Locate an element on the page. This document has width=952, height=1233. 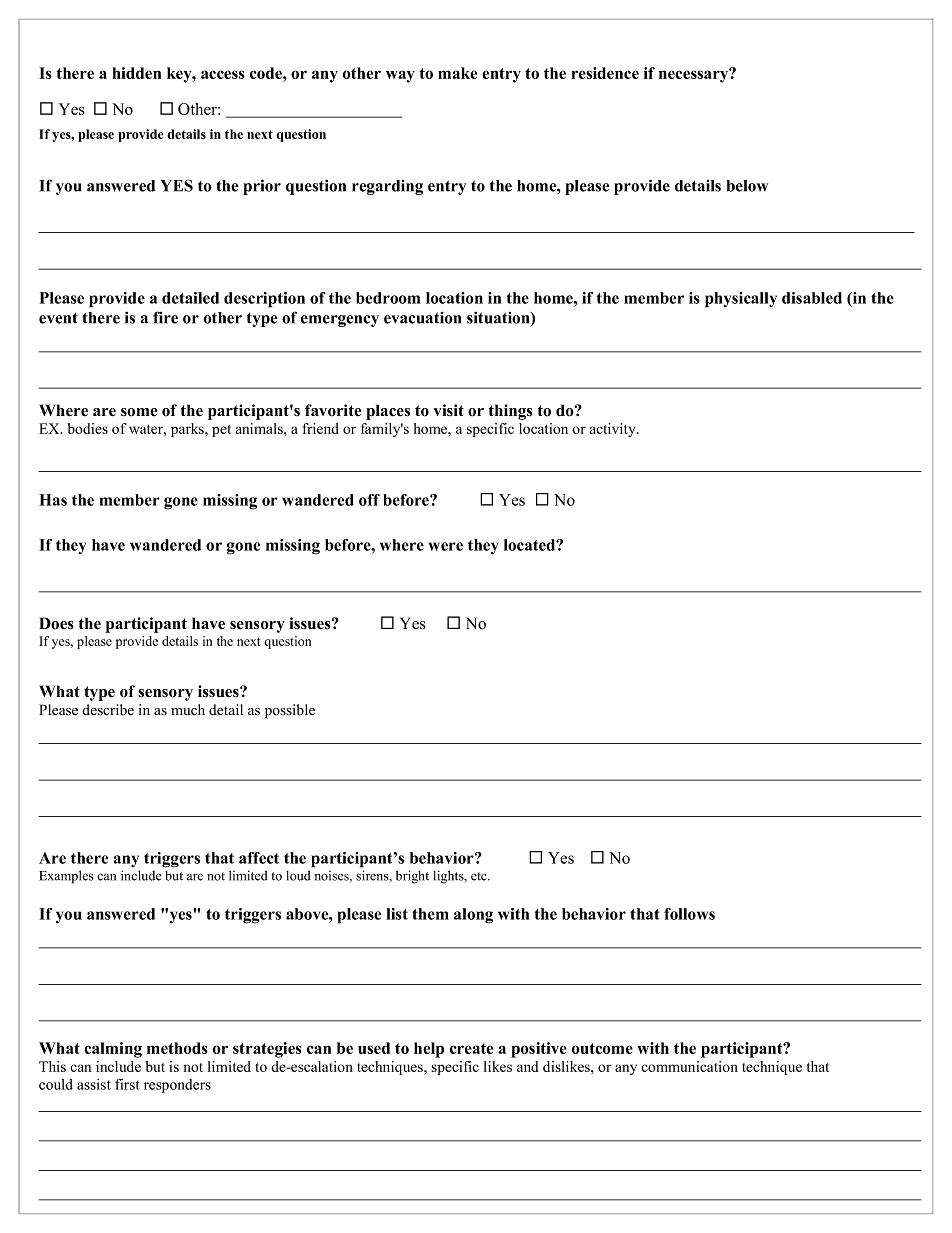
off is located at coordinates (369, 500).
